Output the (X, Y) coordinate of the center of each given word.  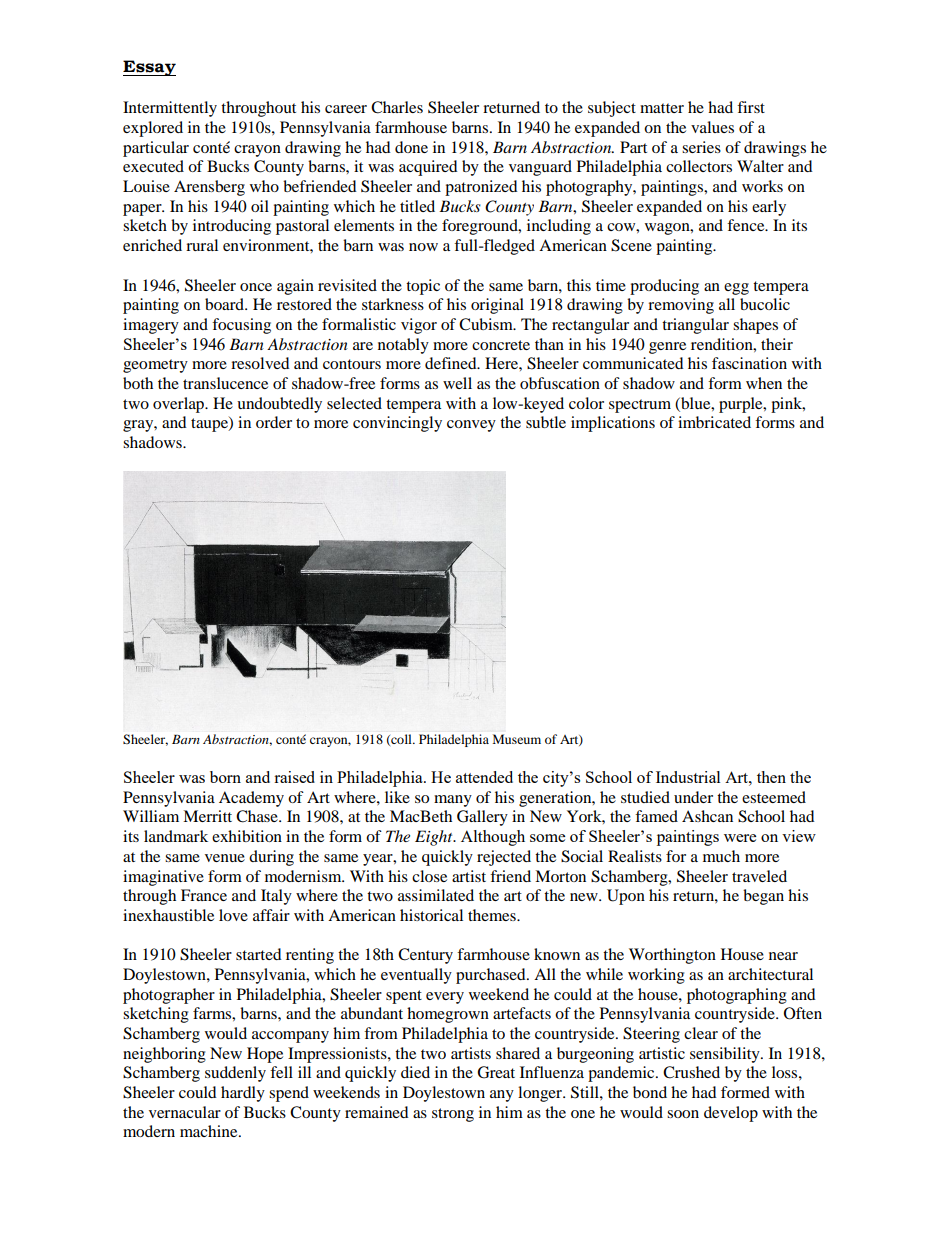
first (751, 107)
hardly (243, 1094)
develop (731, 1114)
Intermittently (170, 109)
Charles (397, 107)
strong (453, 1115)
